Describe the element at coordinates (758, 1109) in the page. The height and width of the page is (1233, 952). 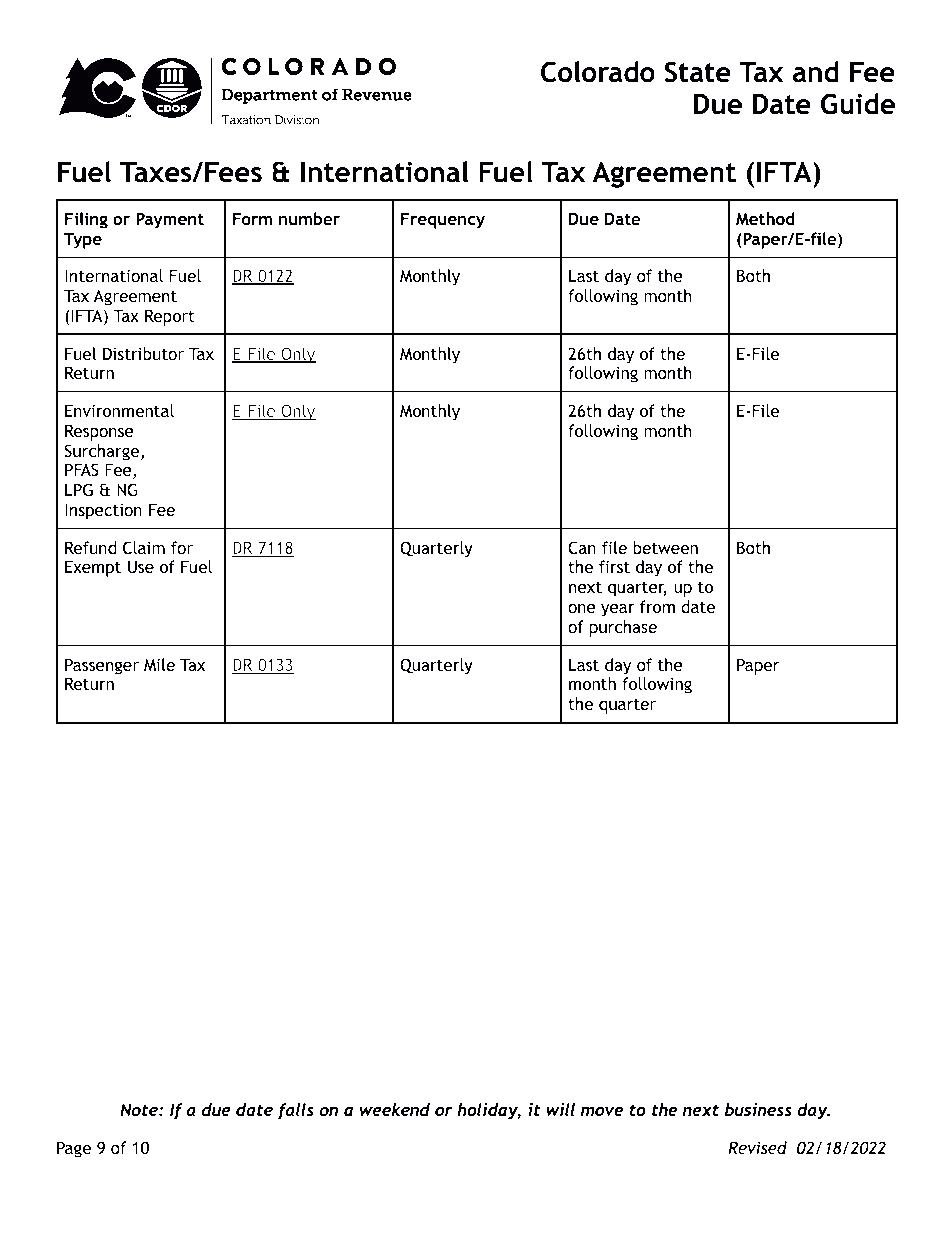
I see `business` at that location.
